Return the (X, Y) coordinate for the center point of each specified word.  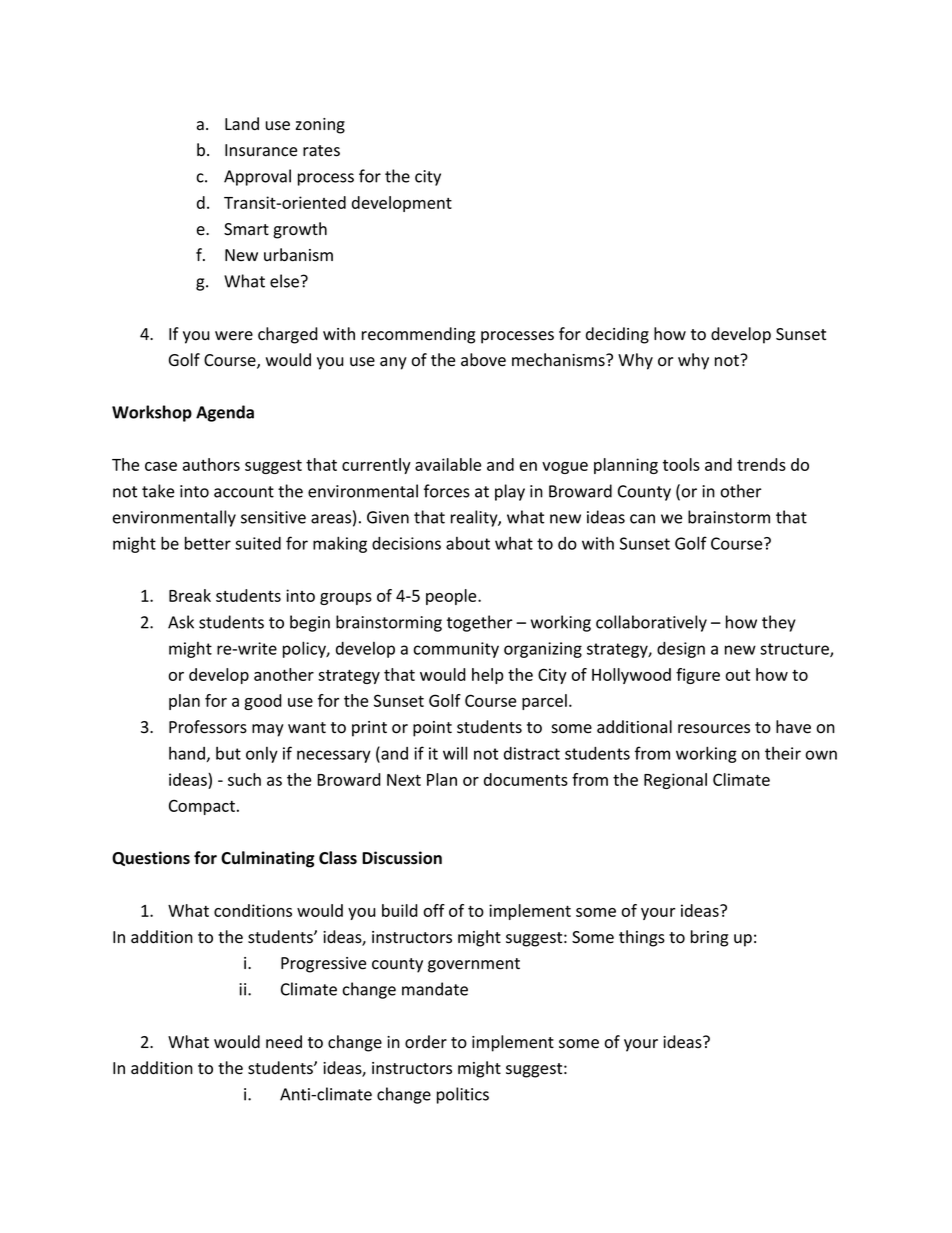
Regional (675, 781)
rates (321, 151)
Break (190, 595)
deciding (617, 335)
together (480, 623)
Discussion (402, 858)
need (284, 1042)
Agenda (225, 413)
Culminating (268, 859)
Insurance (261, 150)
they (779, 623)
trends (761, 464)
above (483, 360)
